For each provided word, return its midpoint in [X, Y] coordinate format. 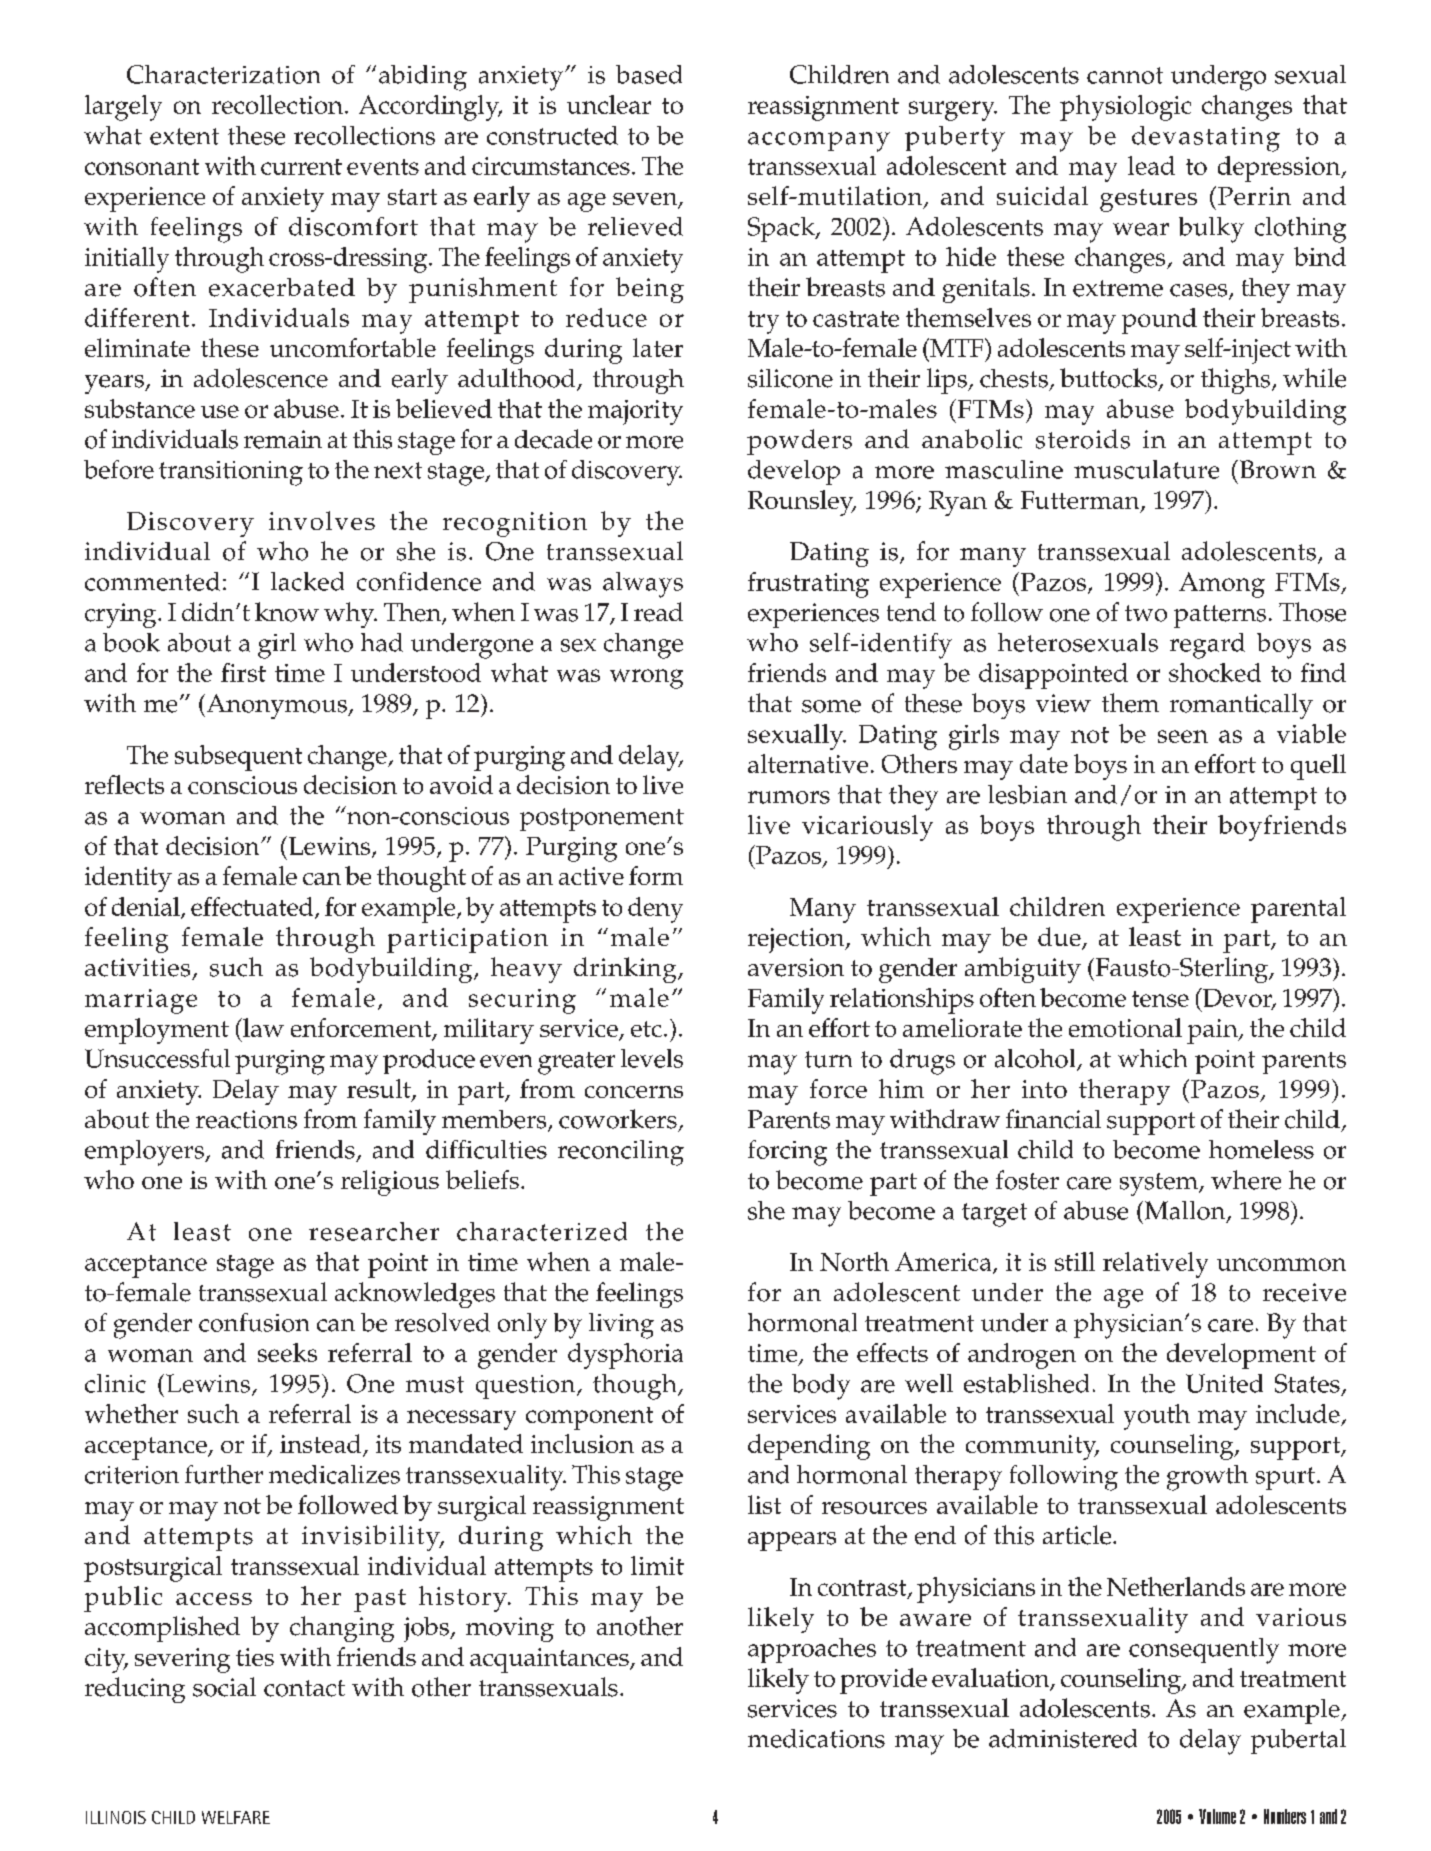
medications [816, 1738]
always [643, 585]
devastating [1206, 139]
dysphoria [625, 1356]
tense [1160, 999]
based [649, 74]
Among [1222, 585]
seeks [287, 1352]
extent [184, 136]
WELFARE [236, 1817]
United [1224, 1383]
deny [655, 910]
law [262, 1027]
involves [322, 520]
